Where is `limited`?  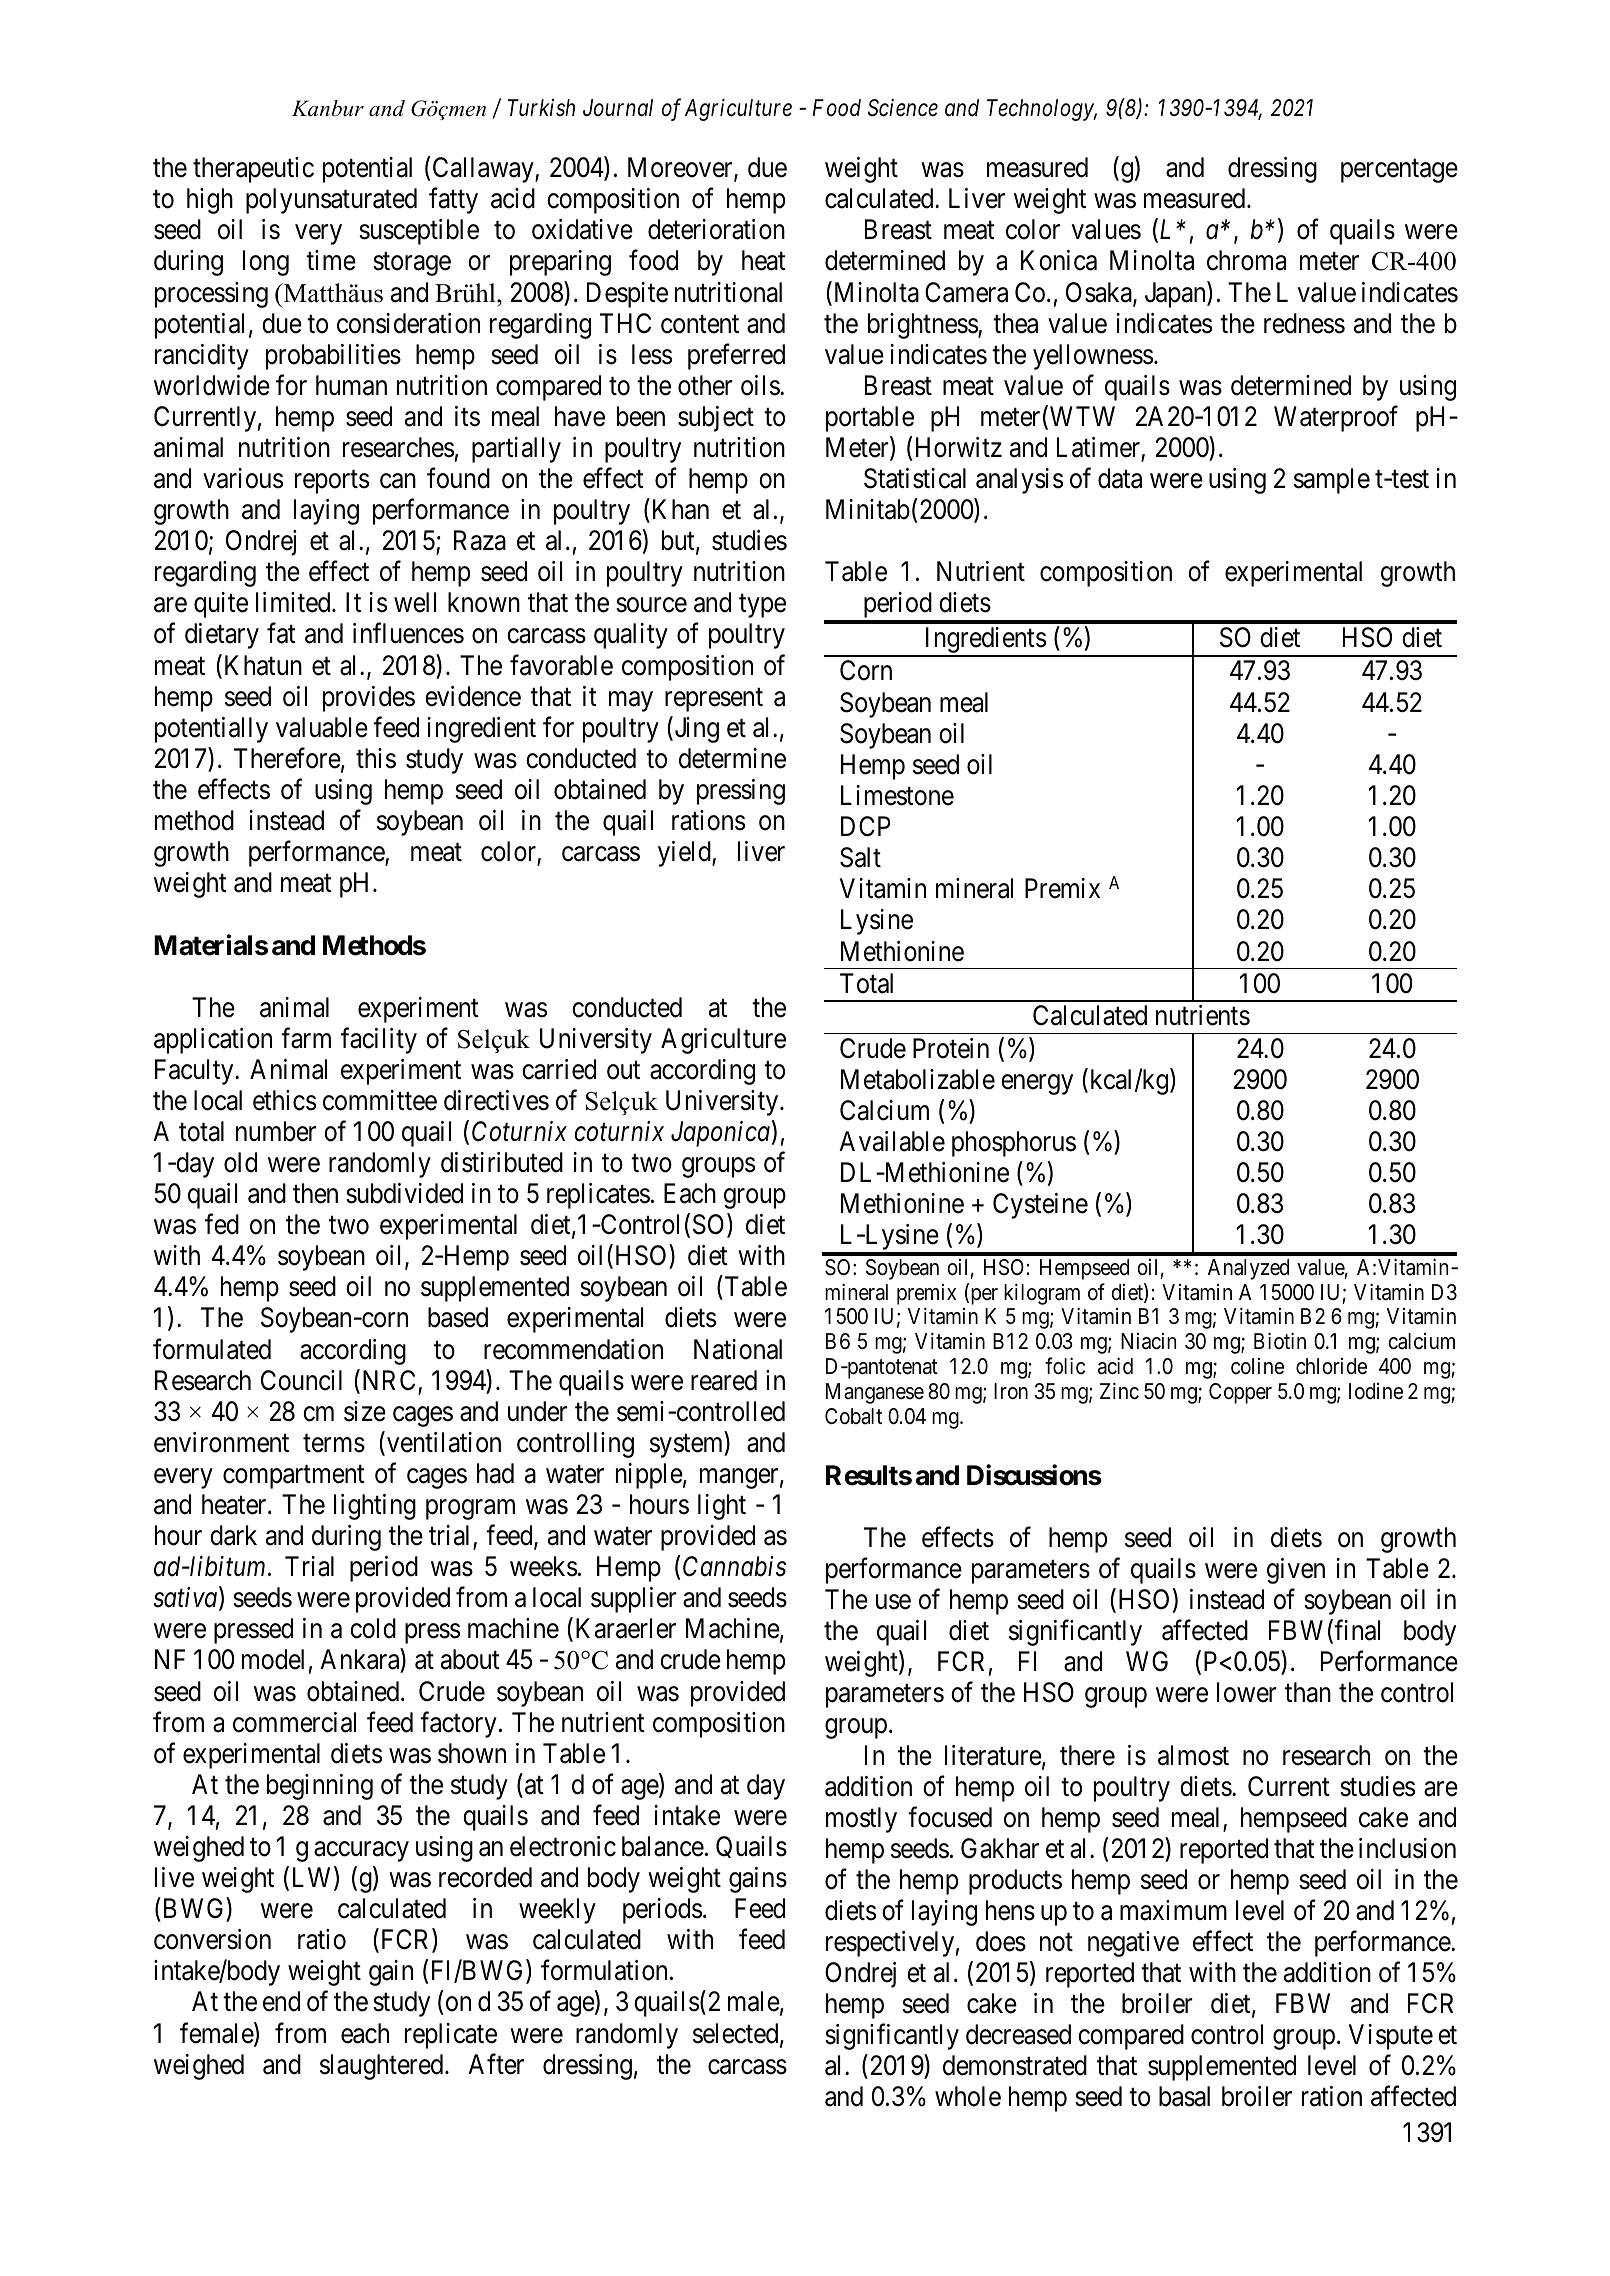 limited is located at coordinates (294, 602).
